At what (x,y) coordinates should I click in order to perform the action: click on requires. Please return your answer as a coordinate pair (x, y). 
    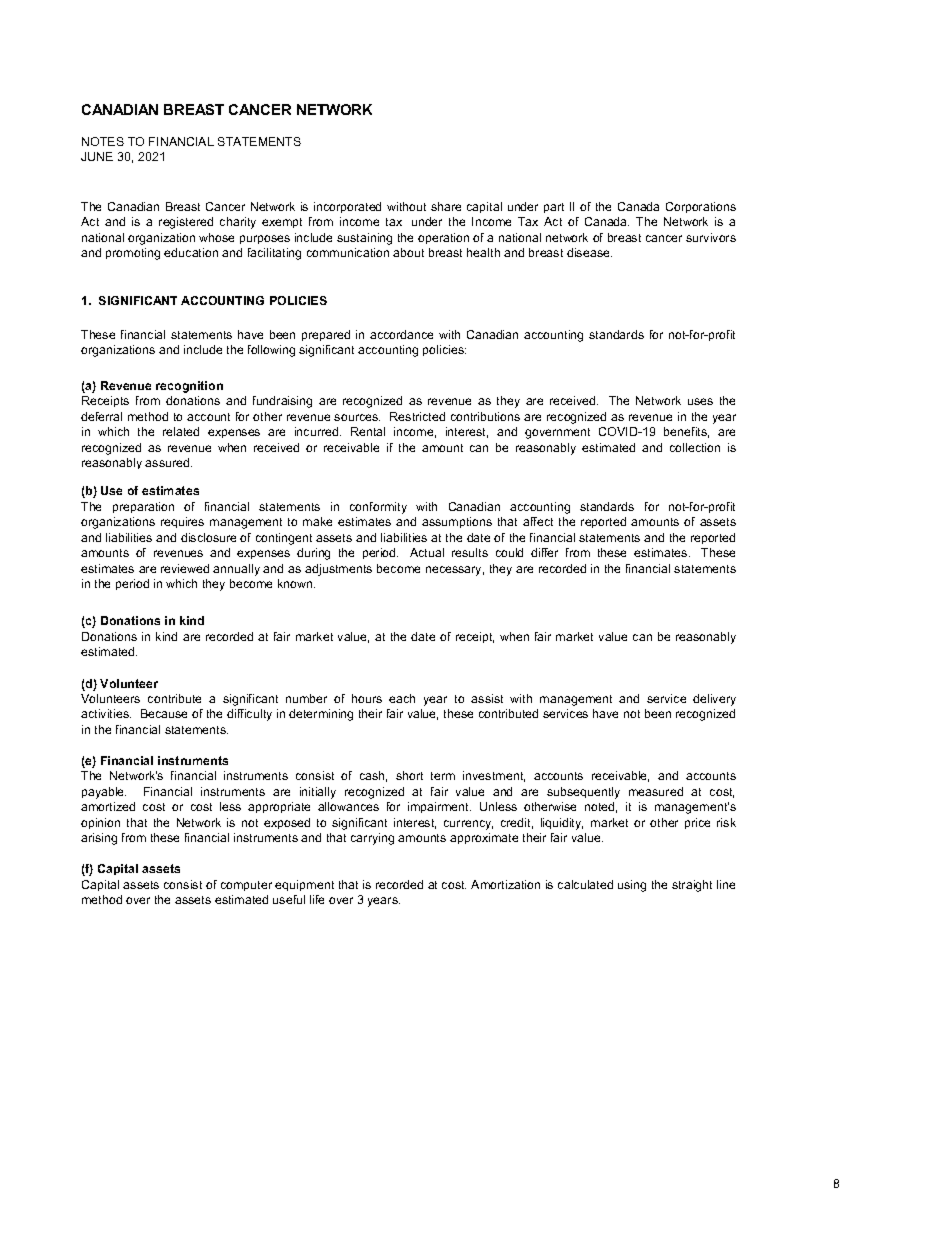
    Looking at the image, I should click on (182, 522).
